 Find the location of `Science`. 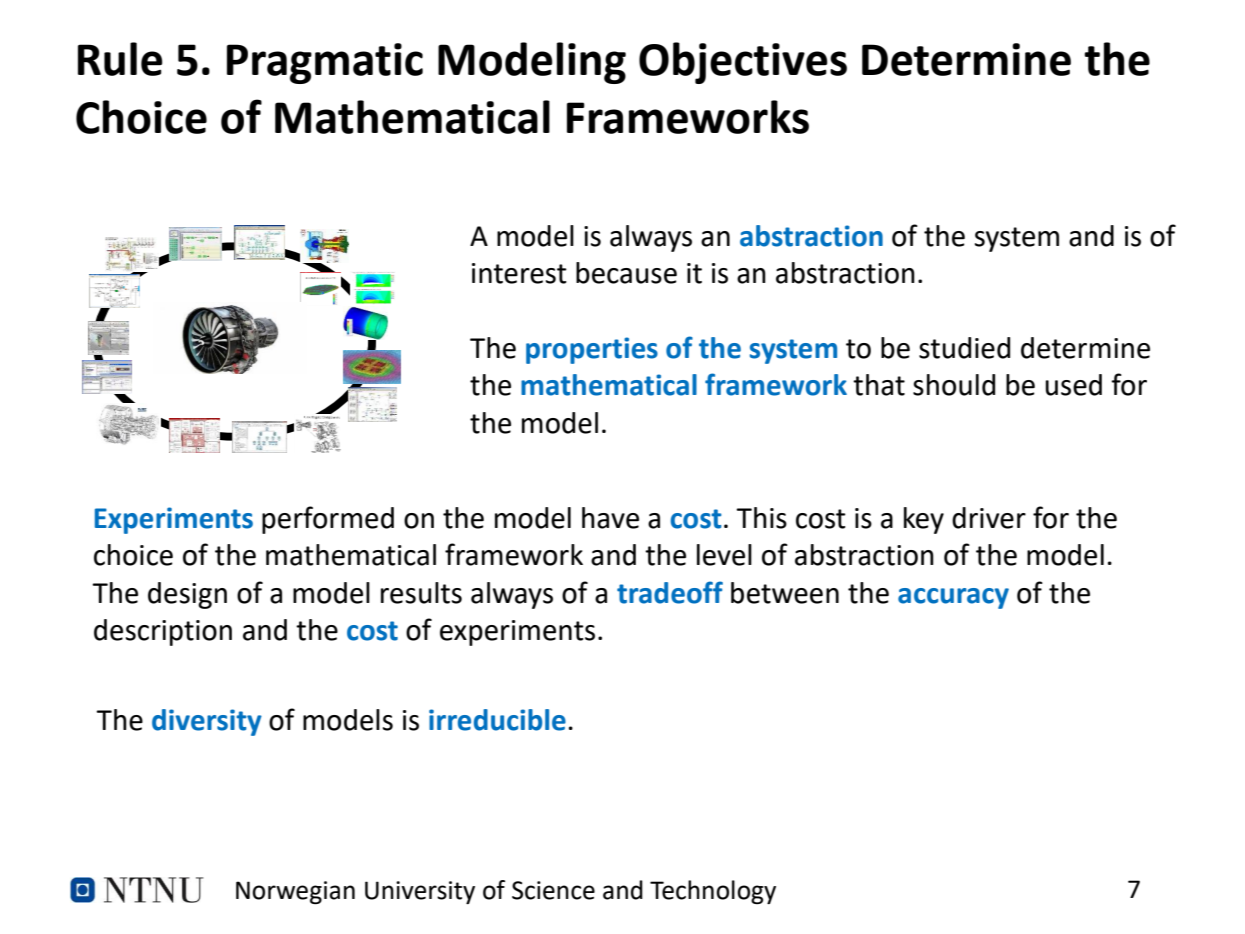

Science is located at coordinates (553, 890).
